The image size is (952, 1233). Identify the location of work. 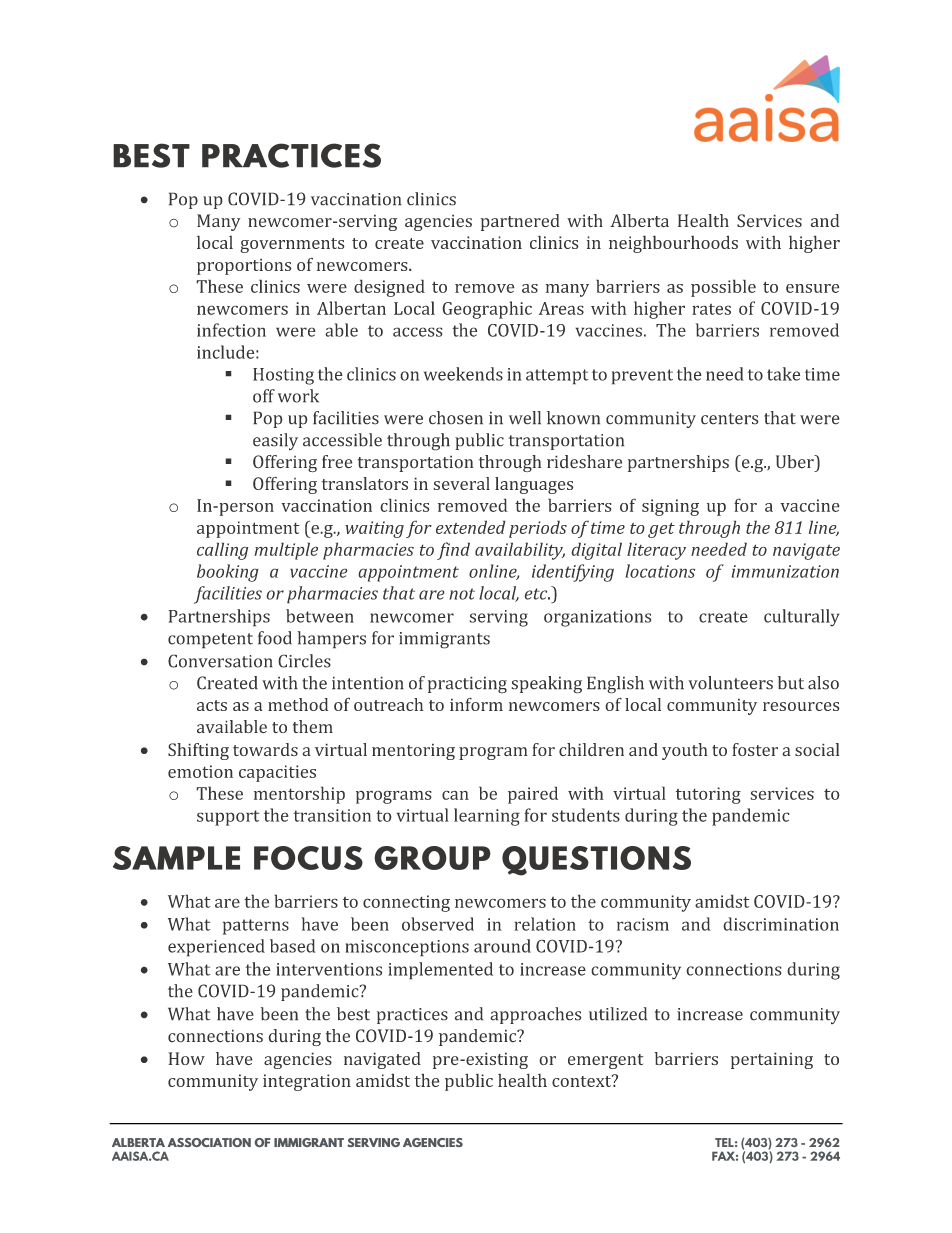
(298, 396).
